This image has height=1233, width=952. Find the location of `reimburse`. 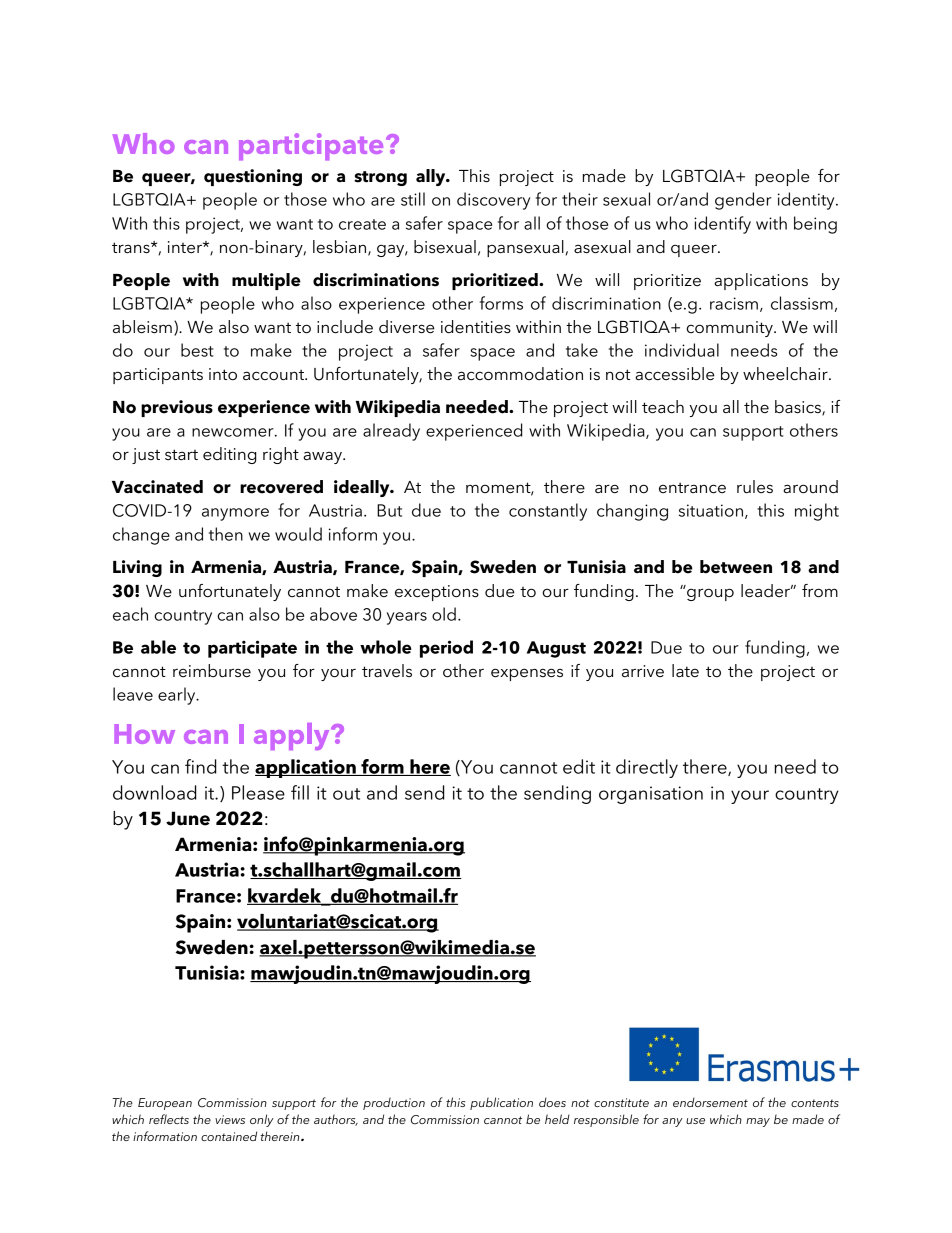

reimburse is located at coordinates (212, 670).
